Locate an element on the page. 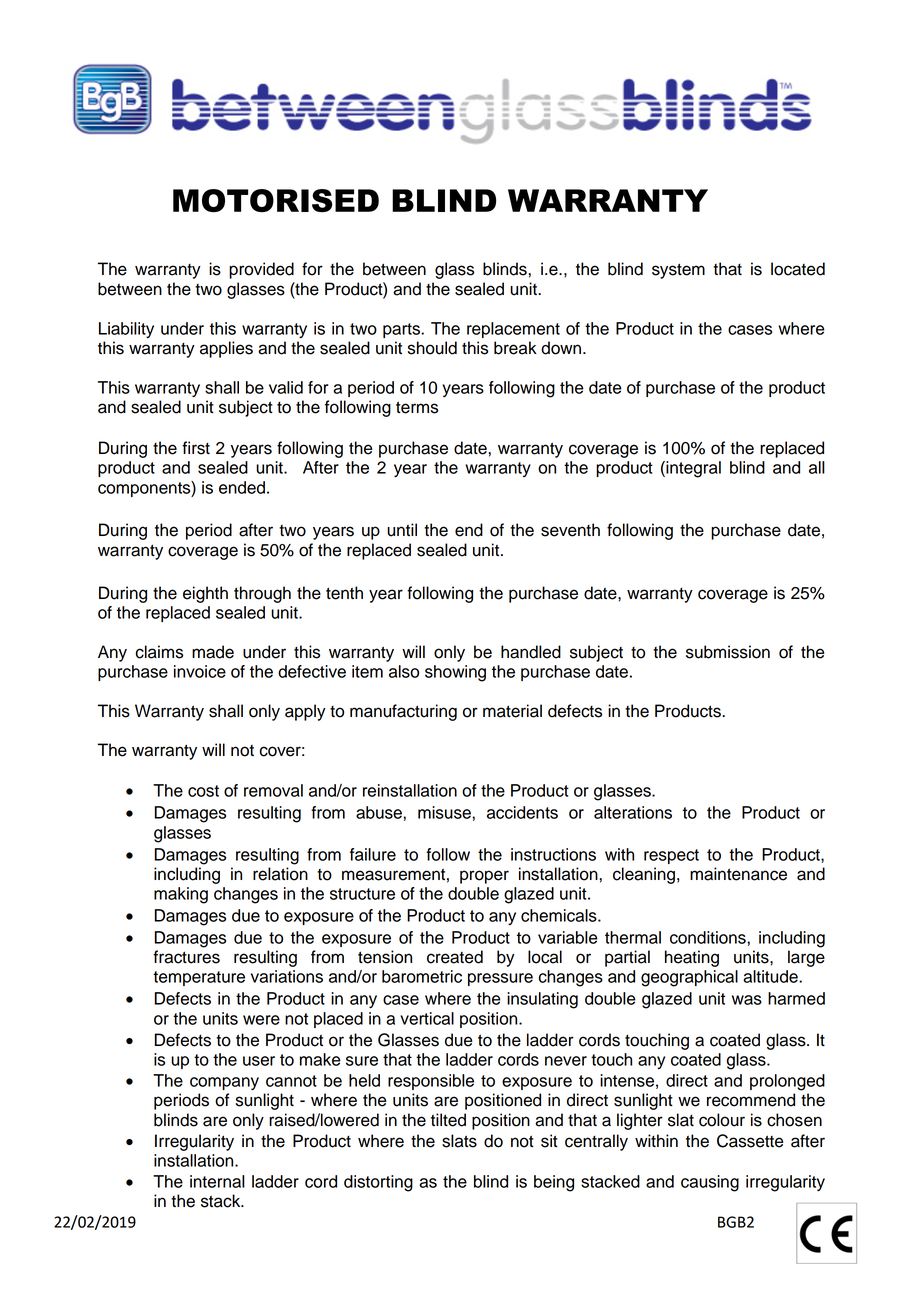 Image resolution: width=924 pixels, height=1309 pixels. invoice is located at coordinates (200, 671).
